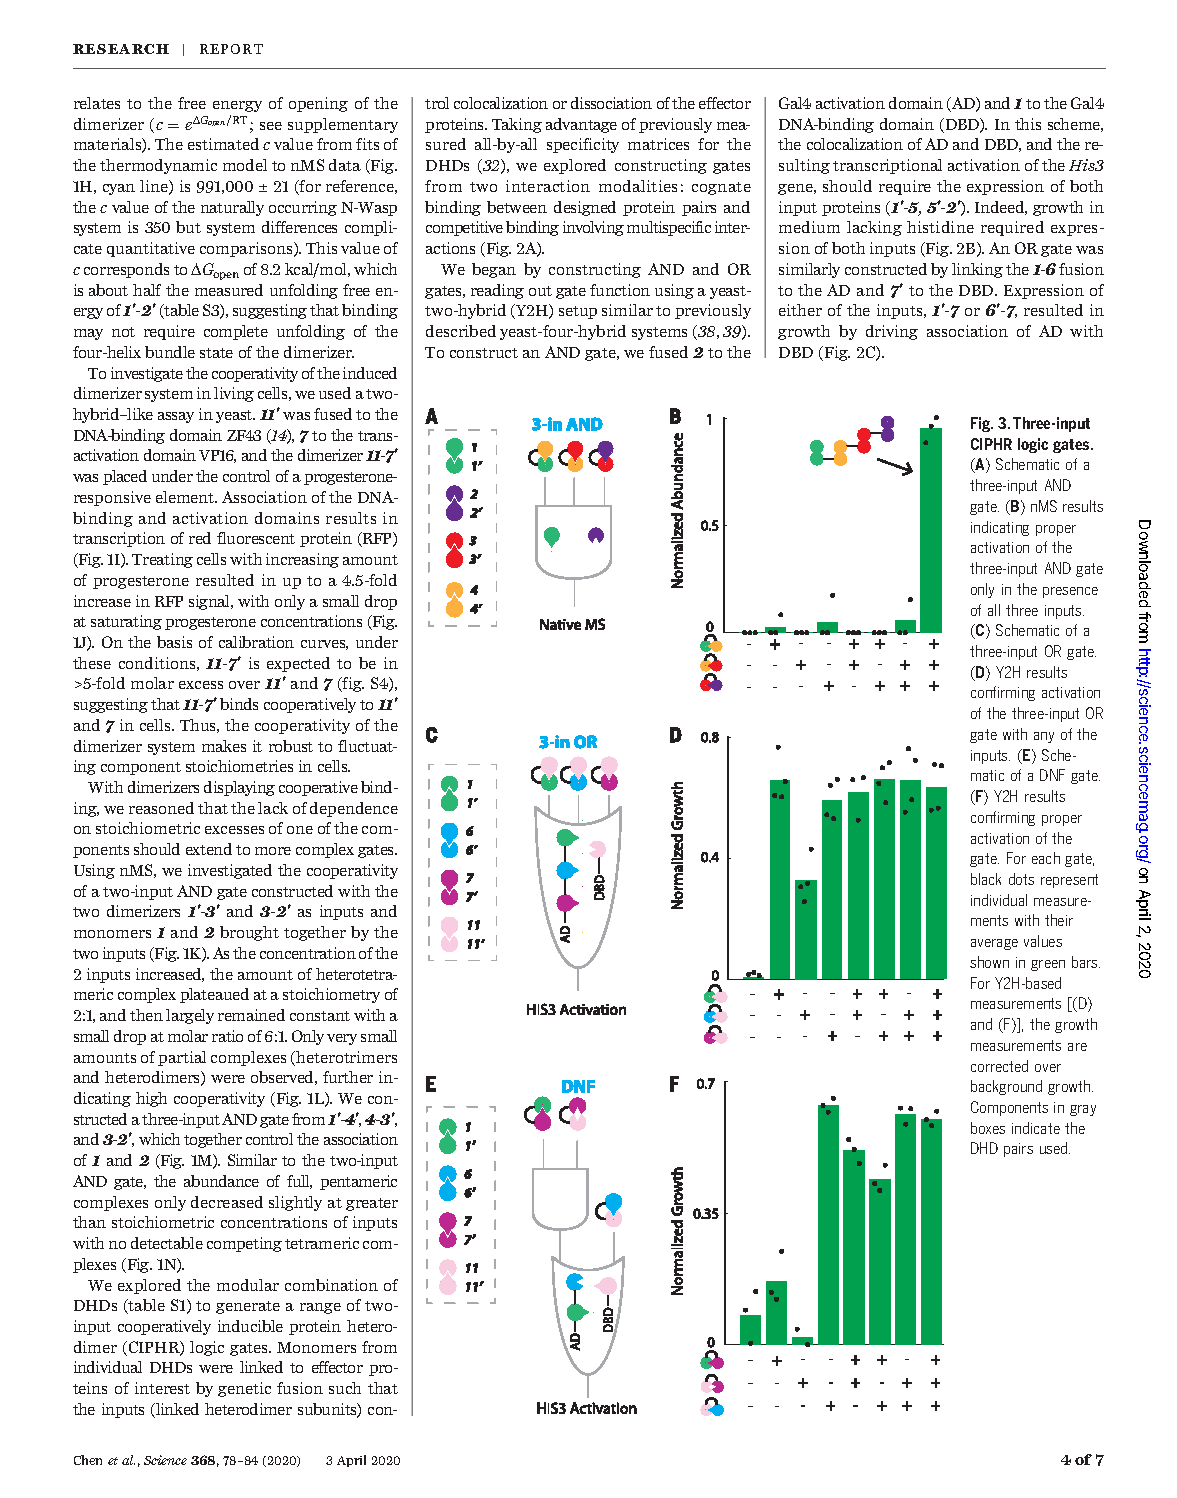  I want to click on histidine, so click(940, 227).
